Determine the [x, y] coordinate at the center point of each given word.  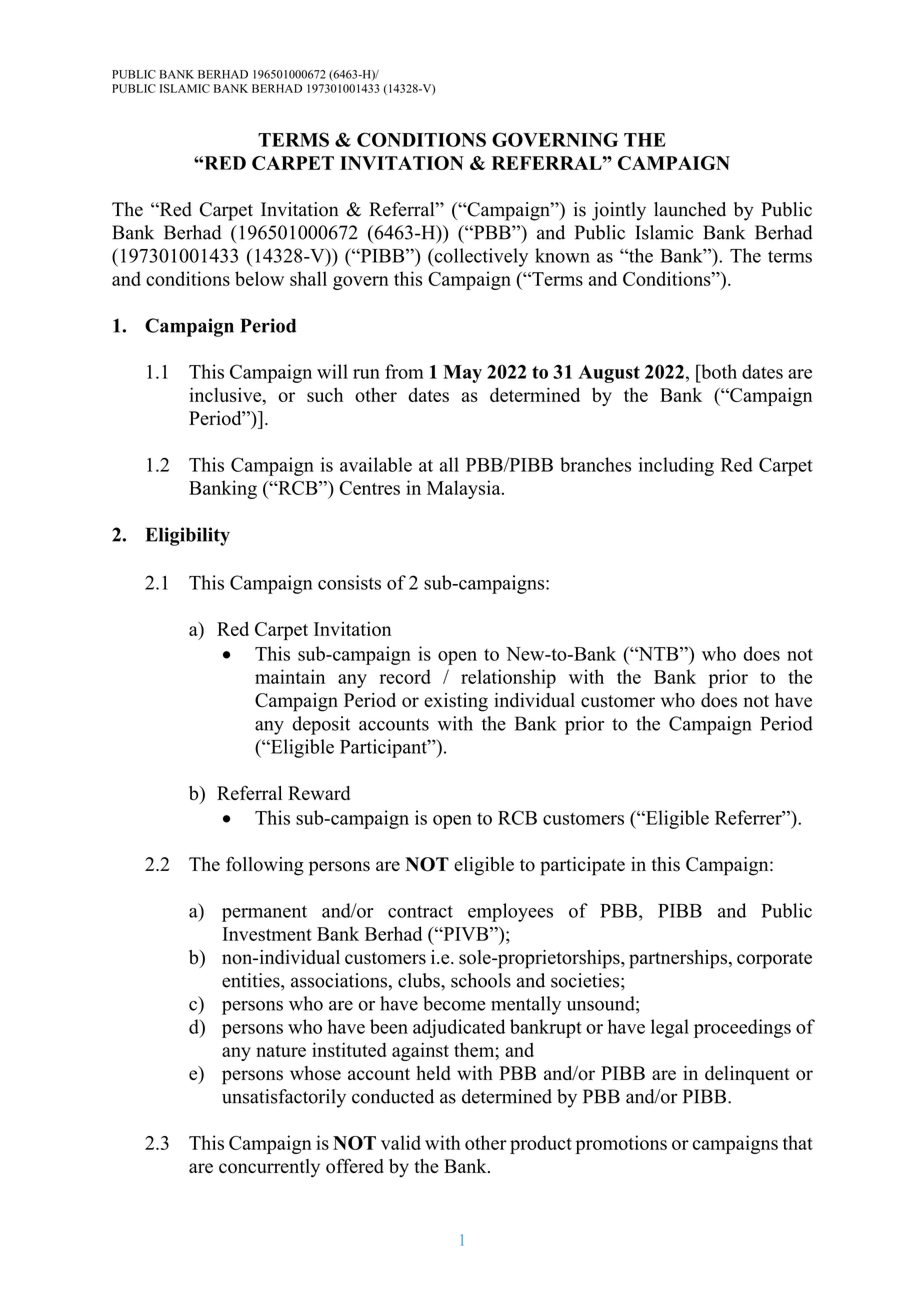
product [541, 1144]
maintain [290, 676]
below [259, 278]
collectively [480, 257]
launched [690, 209]
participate [582, 866]
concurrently [269, 1168]
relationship [508, 678]
